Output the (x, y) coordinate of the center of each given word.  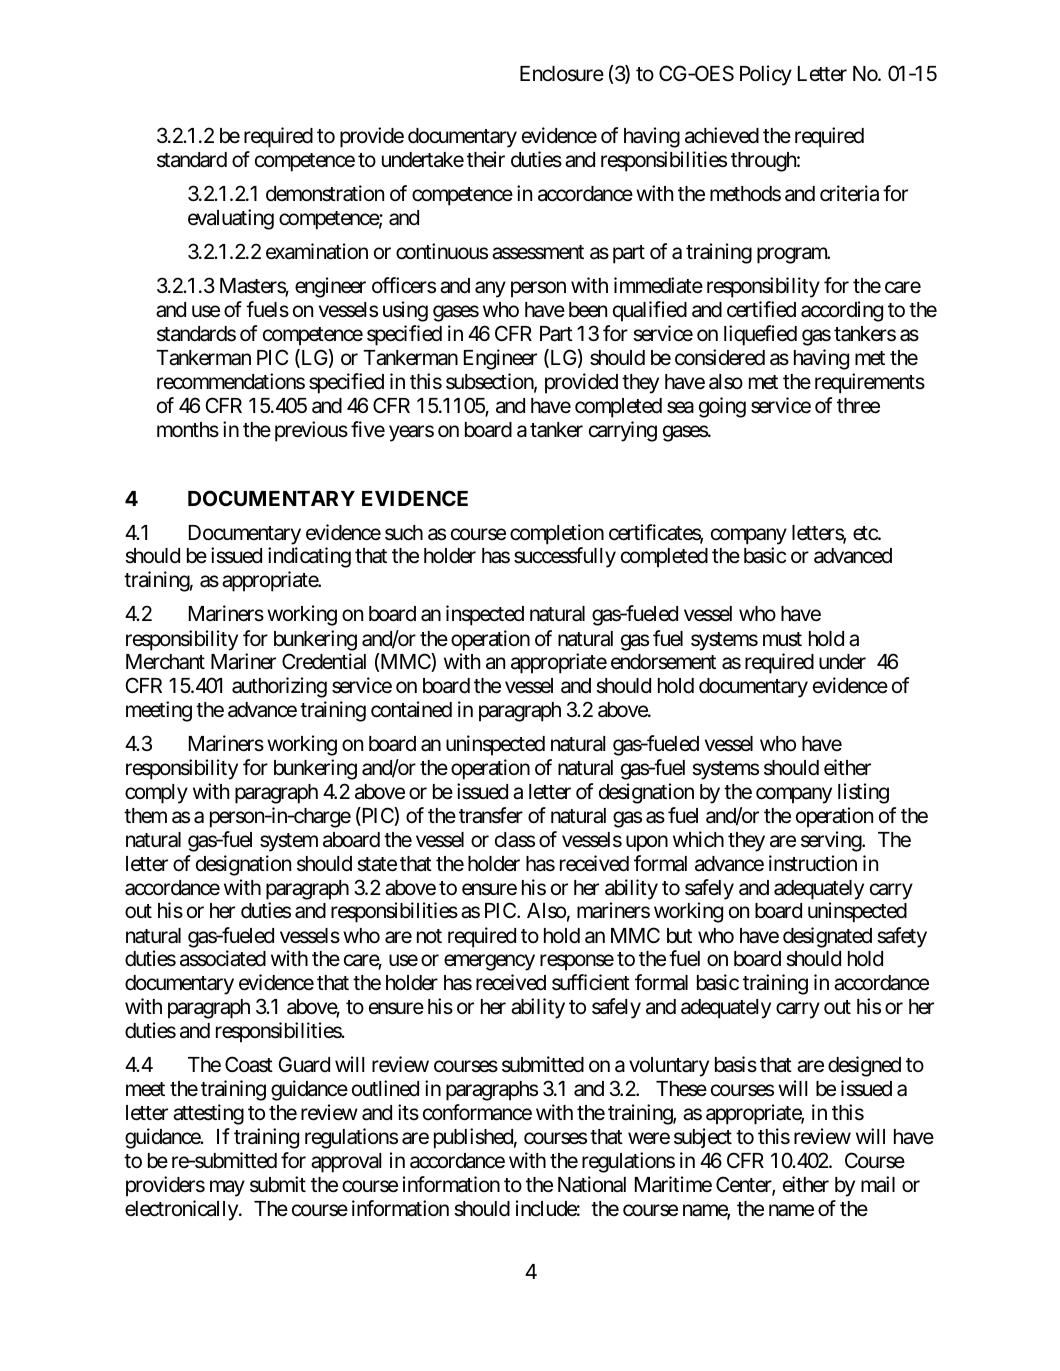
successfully (565, 557)
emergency (489, 963)
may (227, 1188)
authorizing (279, 687)
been (588, 310)
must (782, 639)
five (368, 429)
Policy (766, 75)
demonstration (325, 193)
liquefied (760, 335)
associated (223, 958)
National (592, 1184)
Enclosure (562, 74)
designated (827, 937)
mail (878, 1184)
